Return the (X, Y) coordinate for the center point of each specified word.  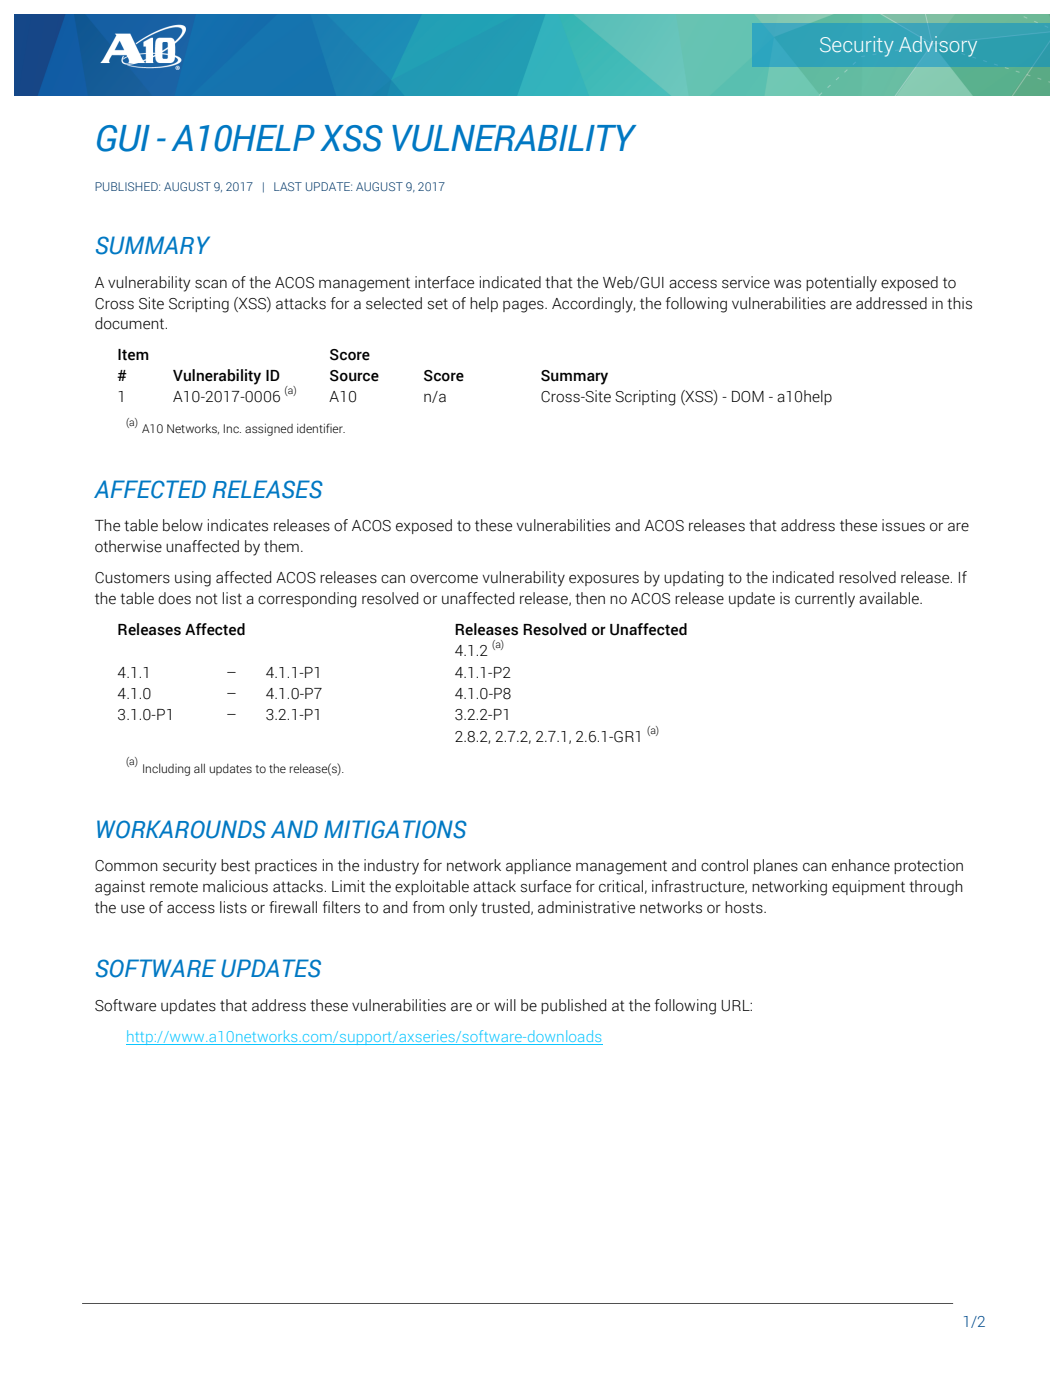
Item (133, 355)
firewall (293, 907)
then (590, 598)
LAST (288, 186)
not (207, 599)
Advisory (938, 46)
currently (825, 600)
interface (444, 282)
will (505, 1005)
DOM (748, 397)
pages (524, 306)
